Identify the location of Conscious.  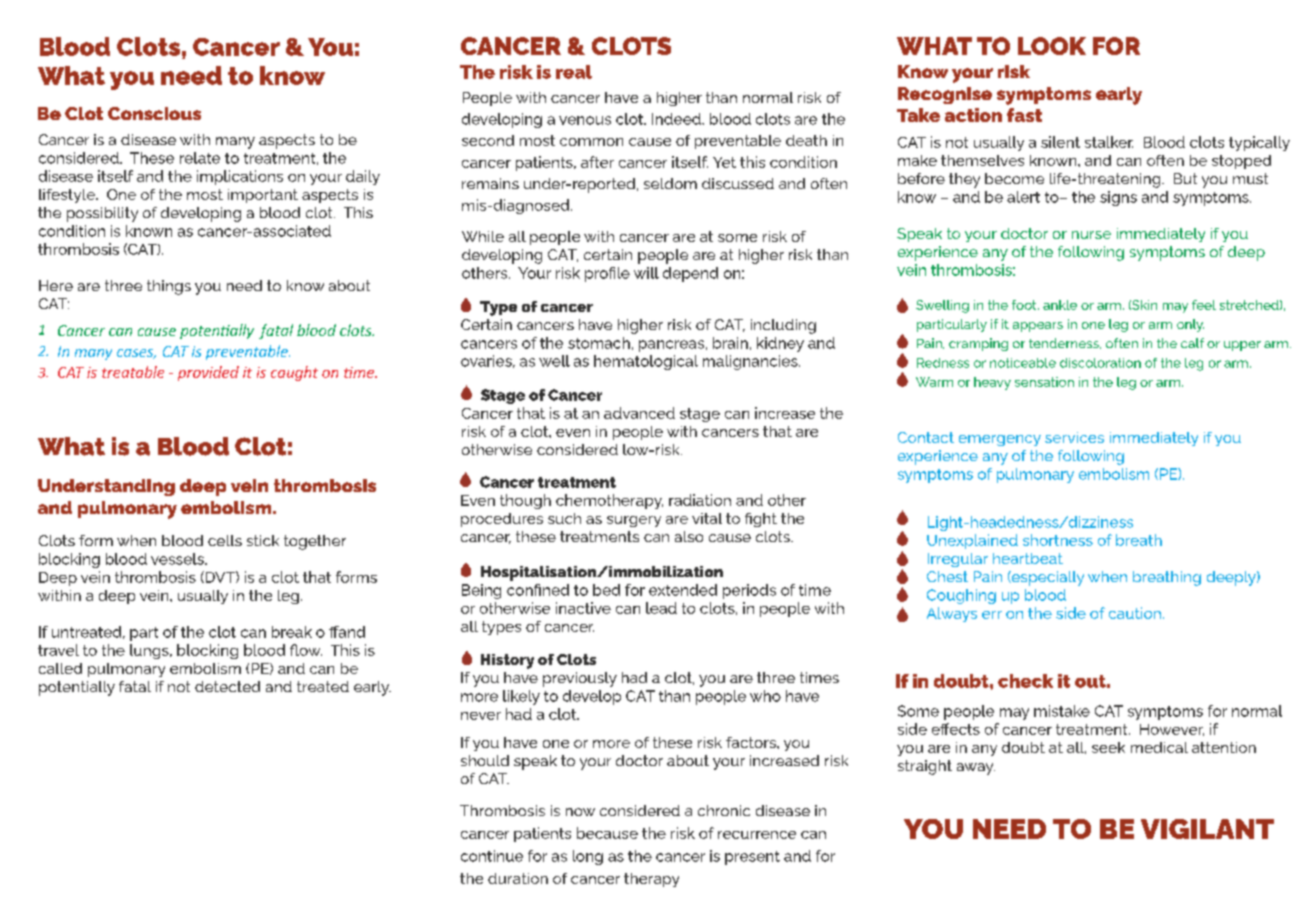
(154, 113).
